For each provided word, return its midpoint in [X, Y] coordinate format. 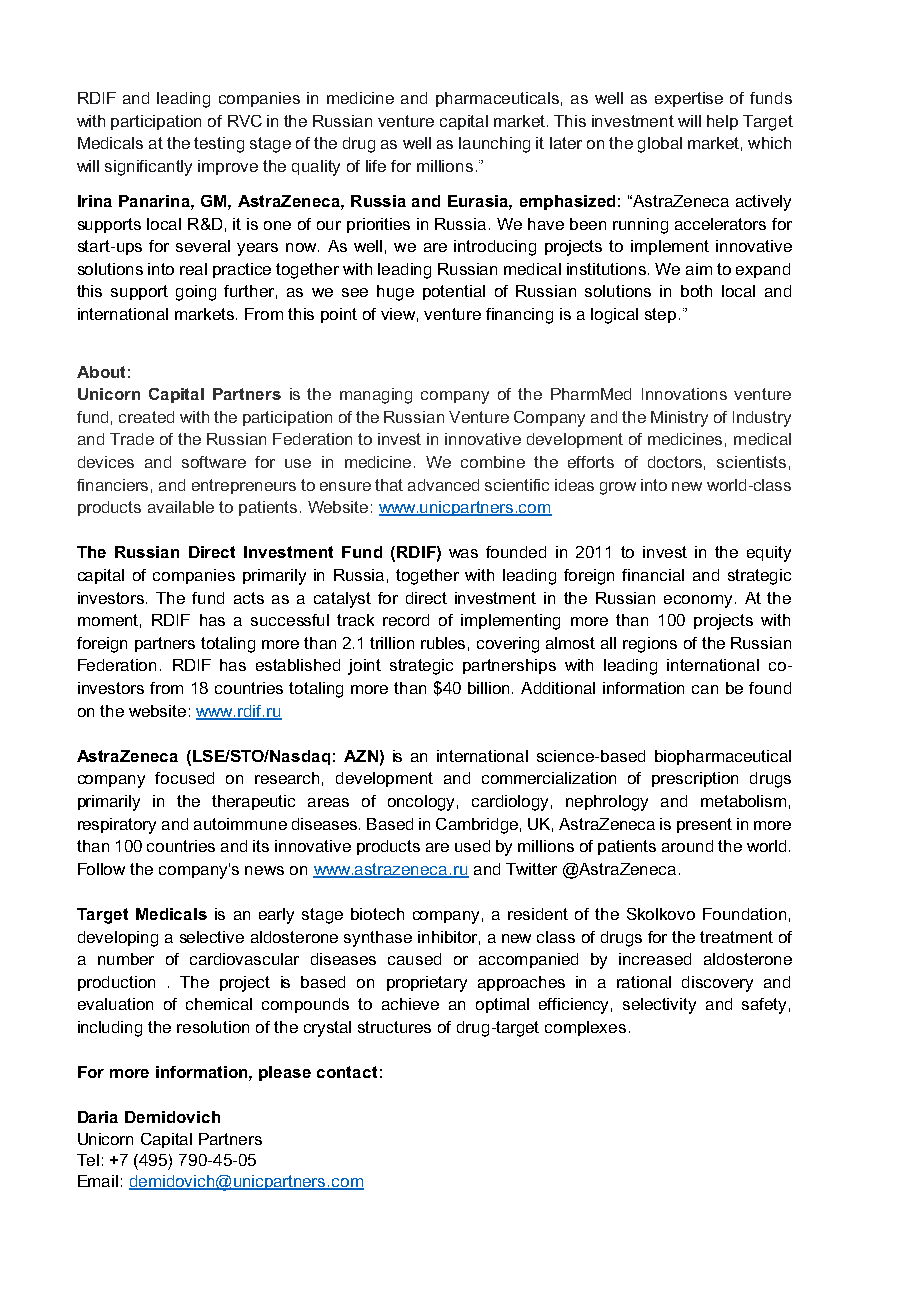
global [660, 145]
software [214, 462]
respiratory [117, 826]
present [704, 825]
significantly [148, 168]
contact [347, 1072]
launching [494, 145]
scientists [751, 462]
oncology [421, 803]
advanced [443, 485]
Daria [98, 1117]
